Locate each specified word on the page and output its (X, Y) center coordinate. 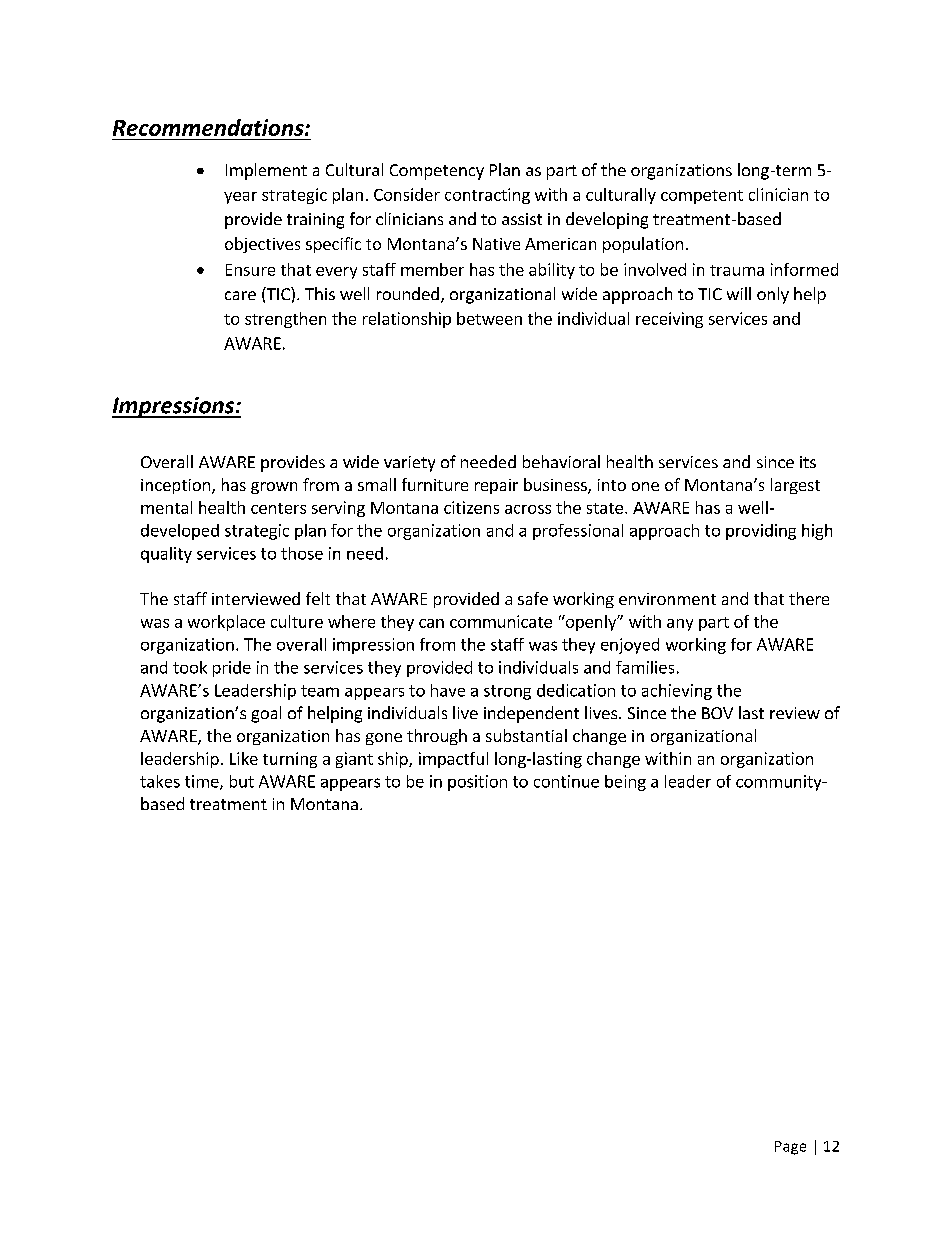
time (203, 782)
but (242, 781)
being (625, 783)
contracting (487, 196)
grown (274, 488)
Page (790, 1148)
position (477, 783)
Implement (266, 171)
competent (702, 197)
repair (496, 486)
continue (566, 781)
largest (795, 486)
